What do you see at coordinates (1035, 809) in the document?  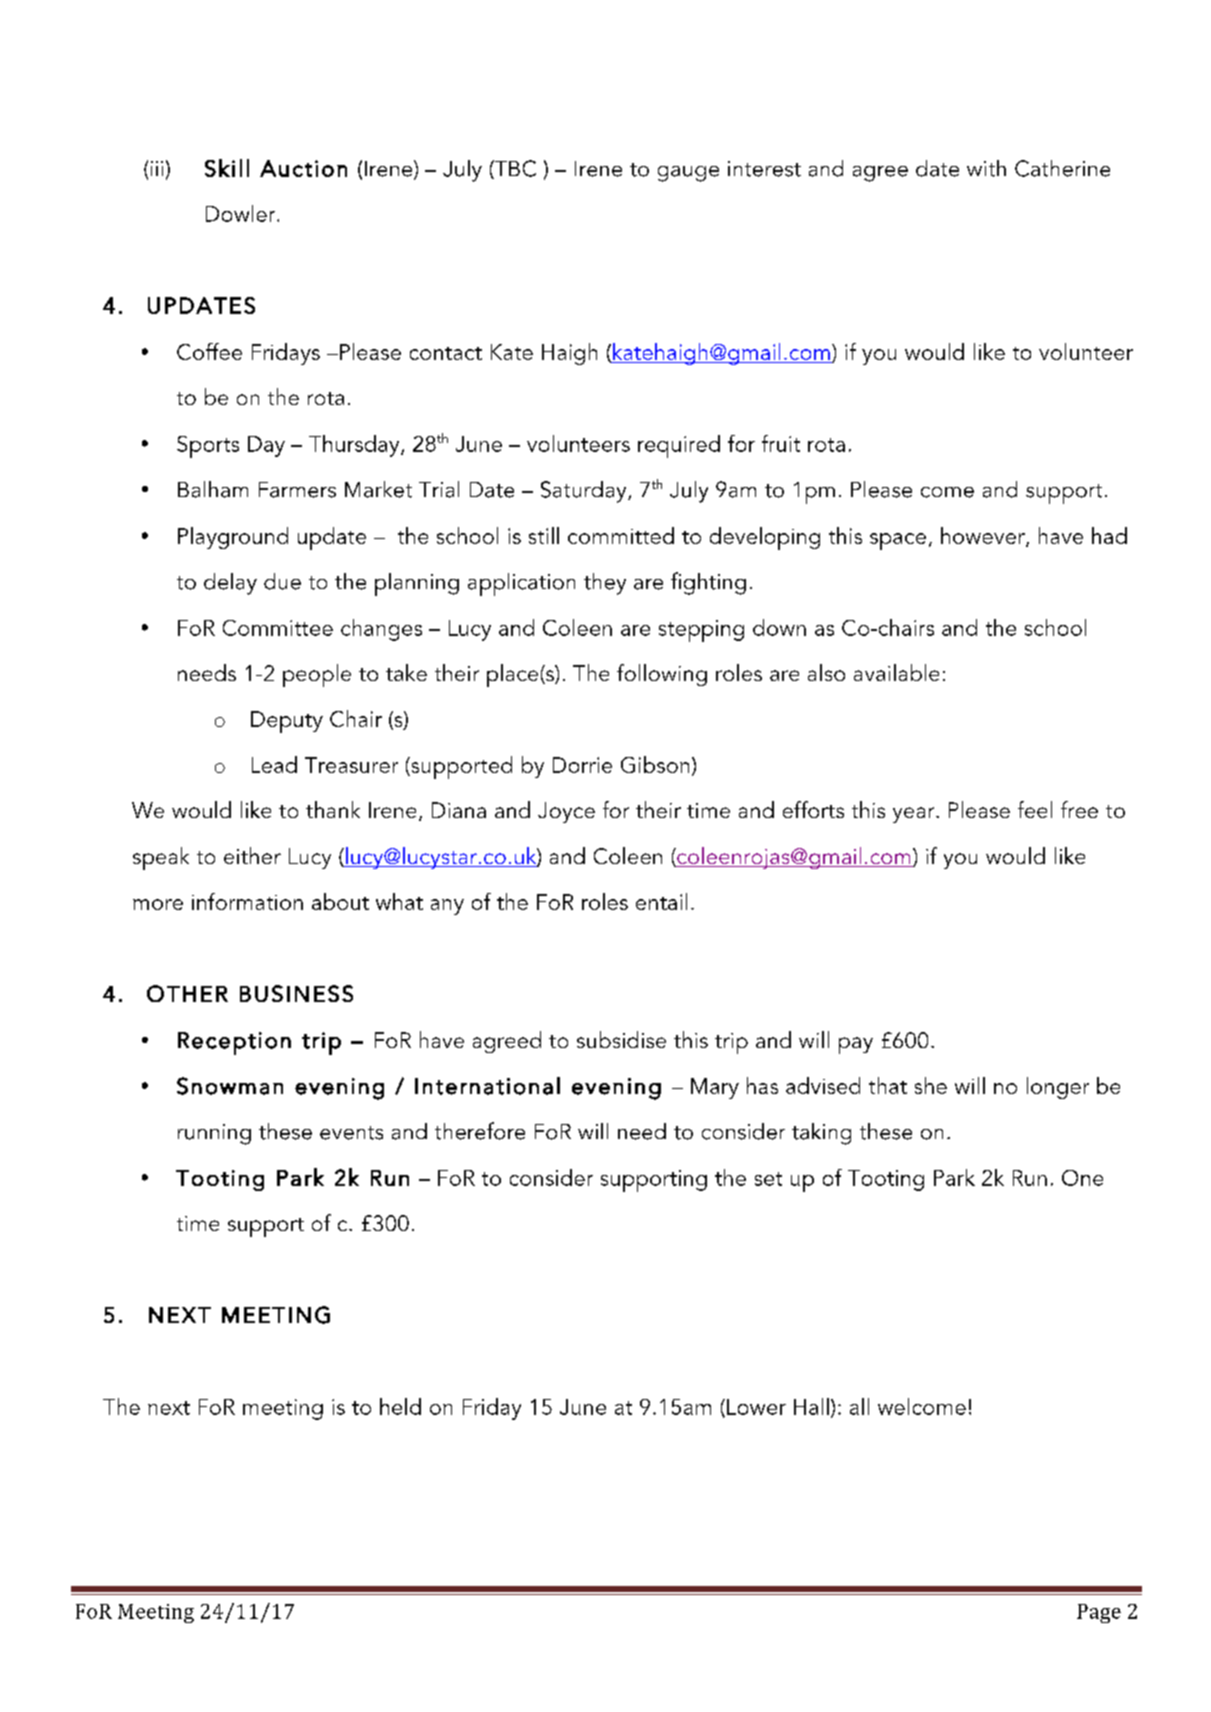 I see `feel` at bounding box center [1035, 809].
